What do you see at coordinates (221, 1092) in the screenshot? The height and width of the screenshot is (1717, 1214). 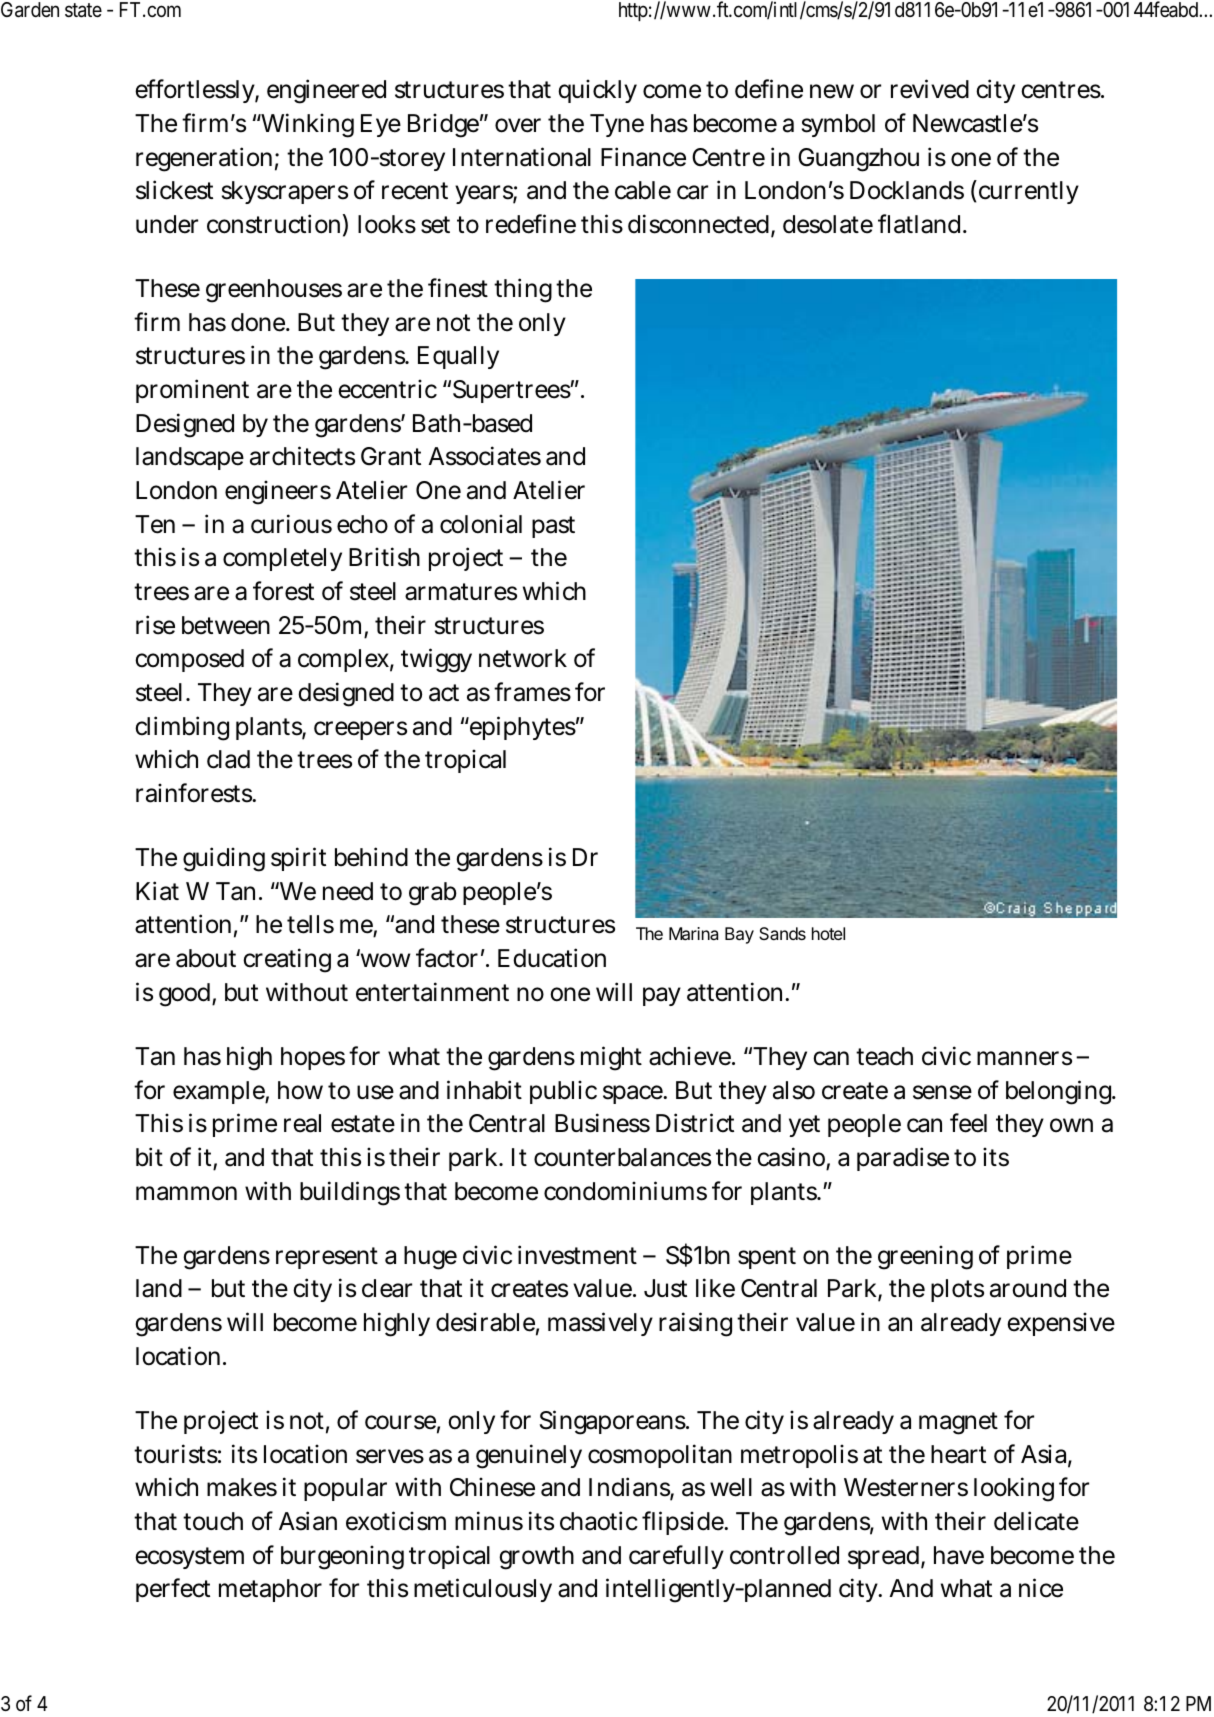 I see `example` at bounding box center [221, 1092].
